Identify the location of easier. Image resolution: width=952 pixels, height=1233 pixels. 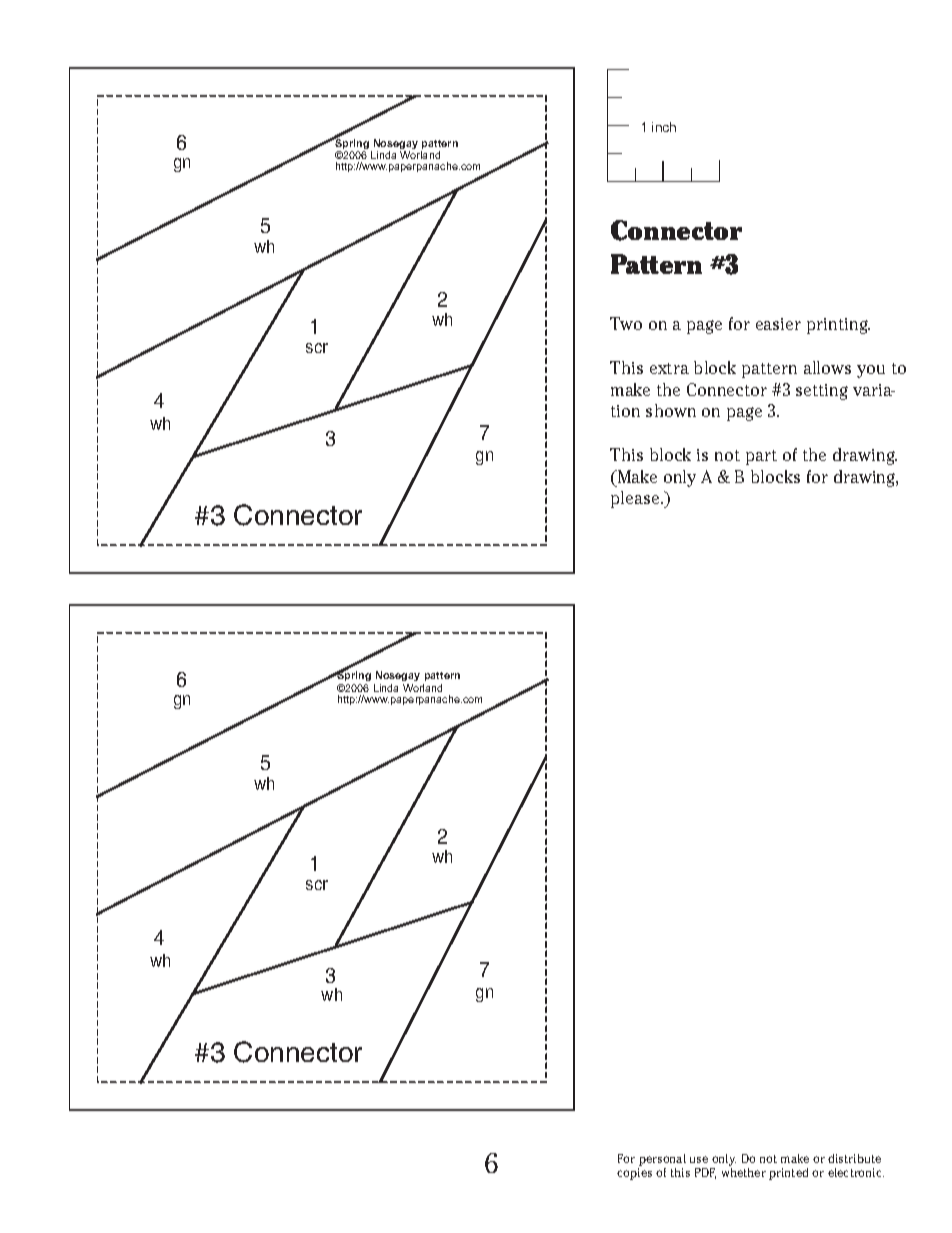
(778, 324).
